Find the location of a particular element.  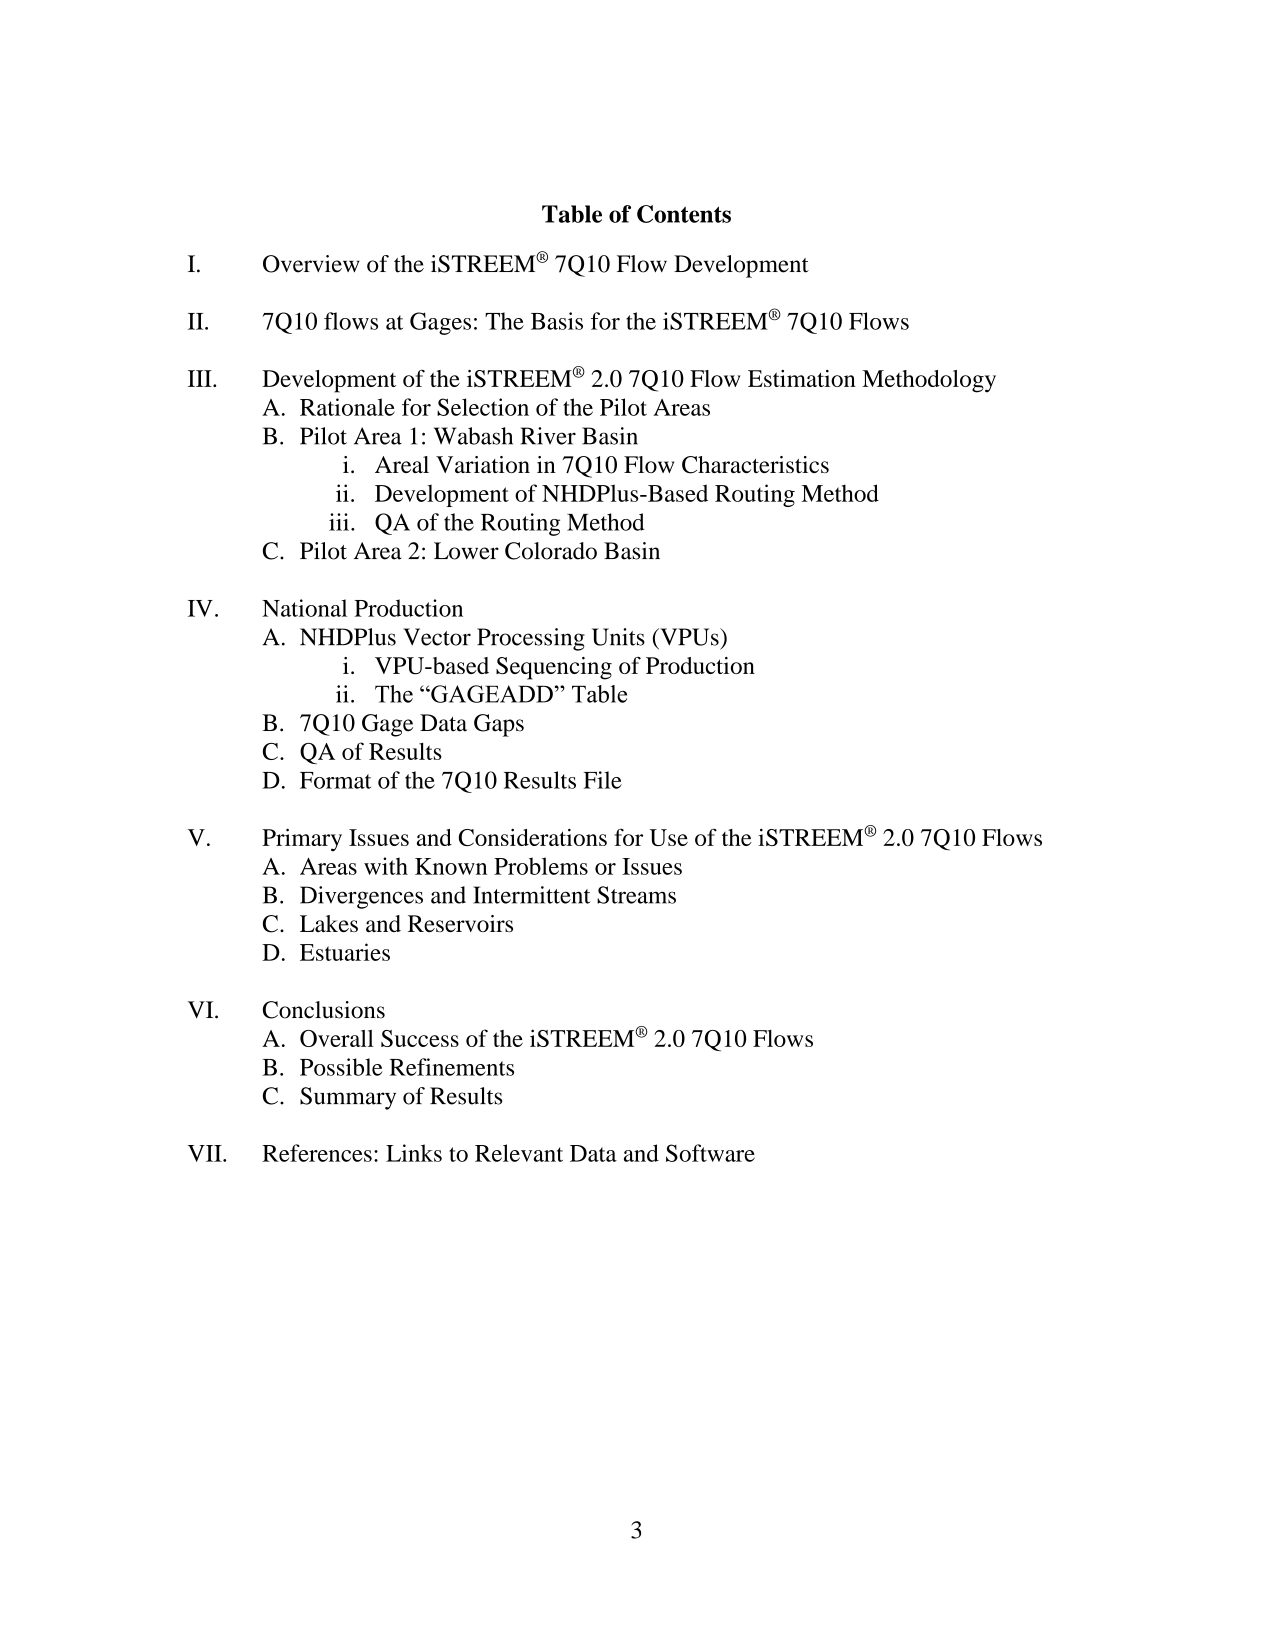

Units is located at coordinates (618, 637).
